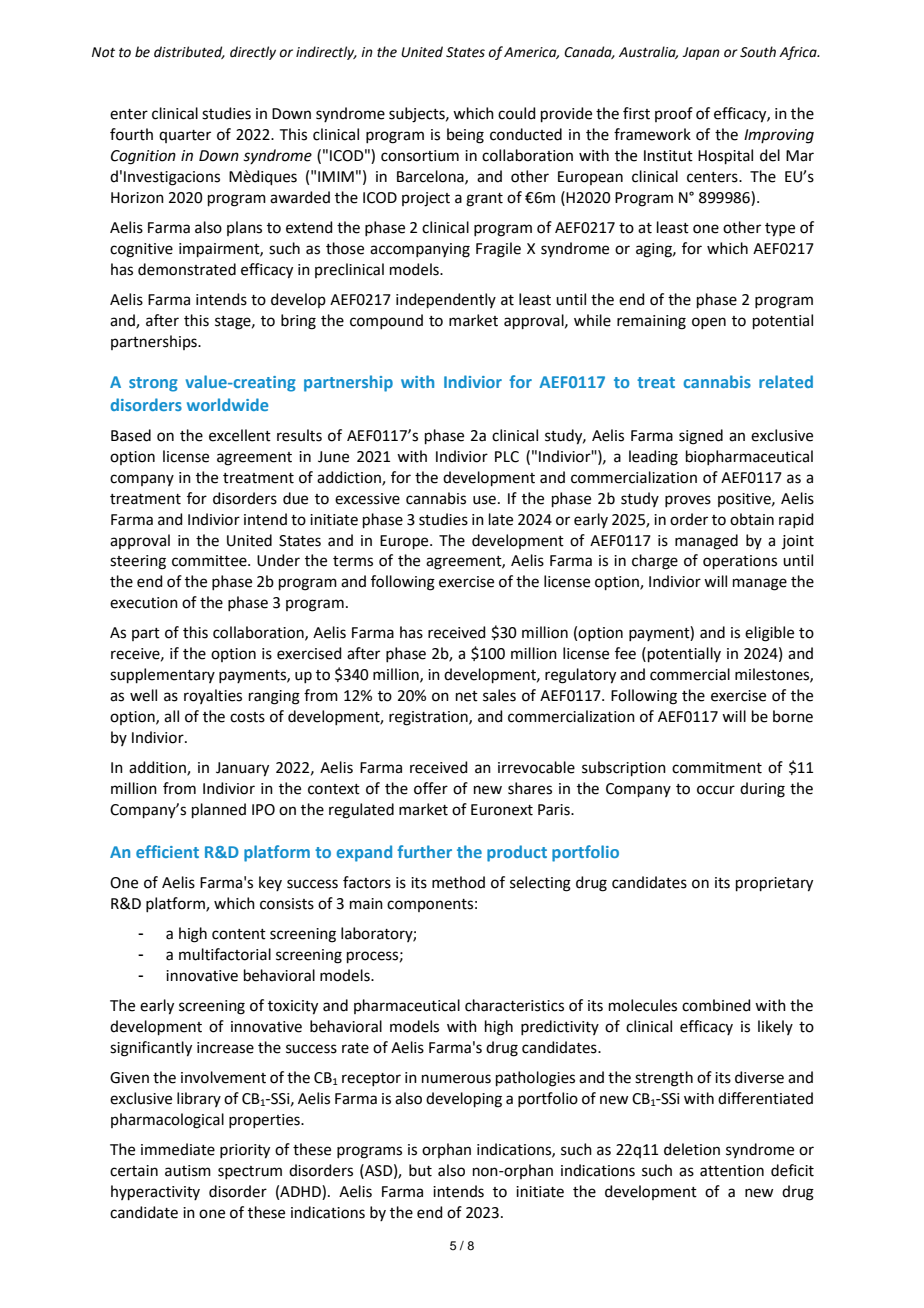 Image resolution: width=924 pixels, height=1308 pixels. Describe the element at coordinates (189, 52) in the screenshot. I see `distributed` at that location.
